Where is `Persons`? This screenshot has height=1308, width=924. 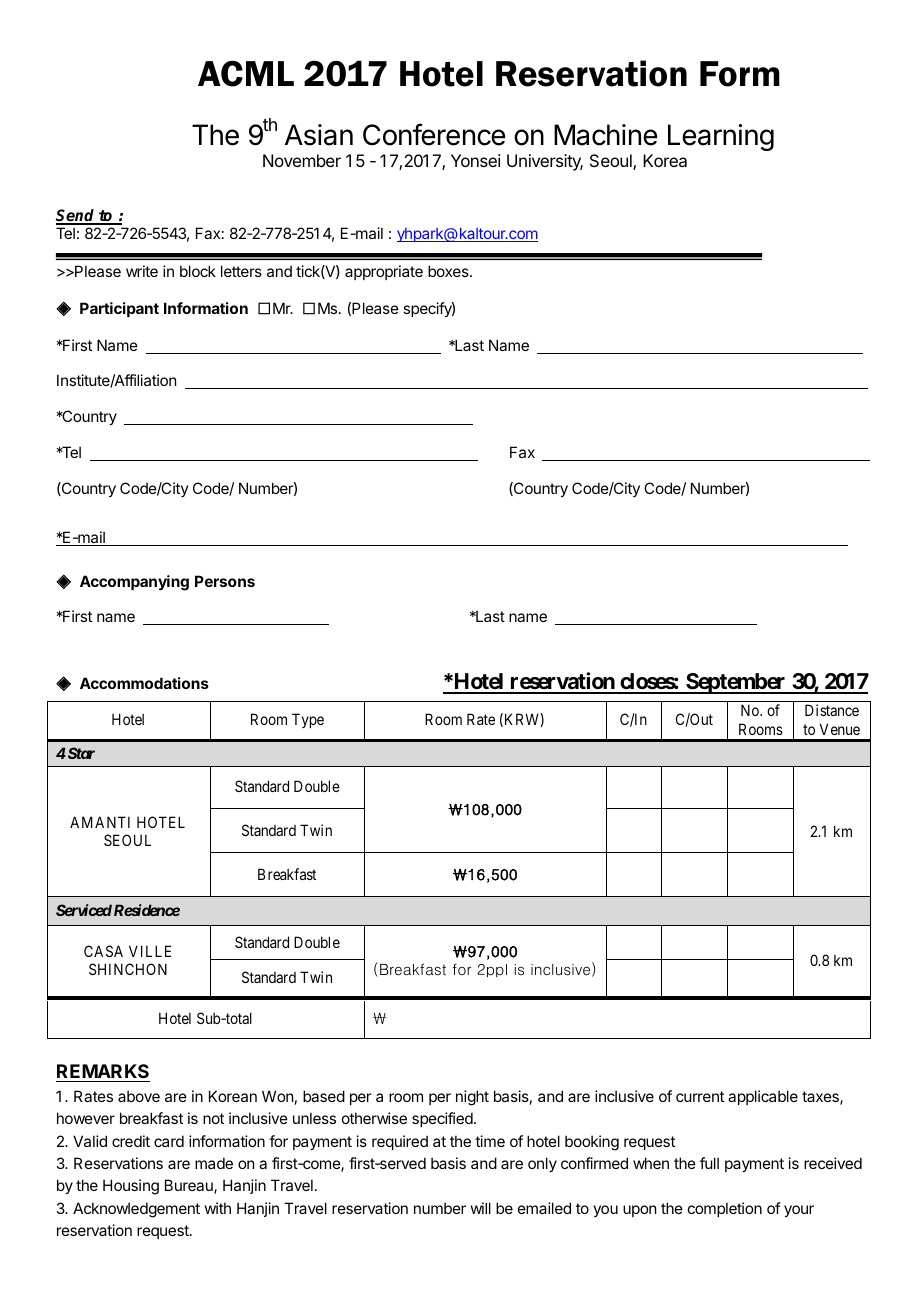 Persons is located at coordinates (225, 581).
